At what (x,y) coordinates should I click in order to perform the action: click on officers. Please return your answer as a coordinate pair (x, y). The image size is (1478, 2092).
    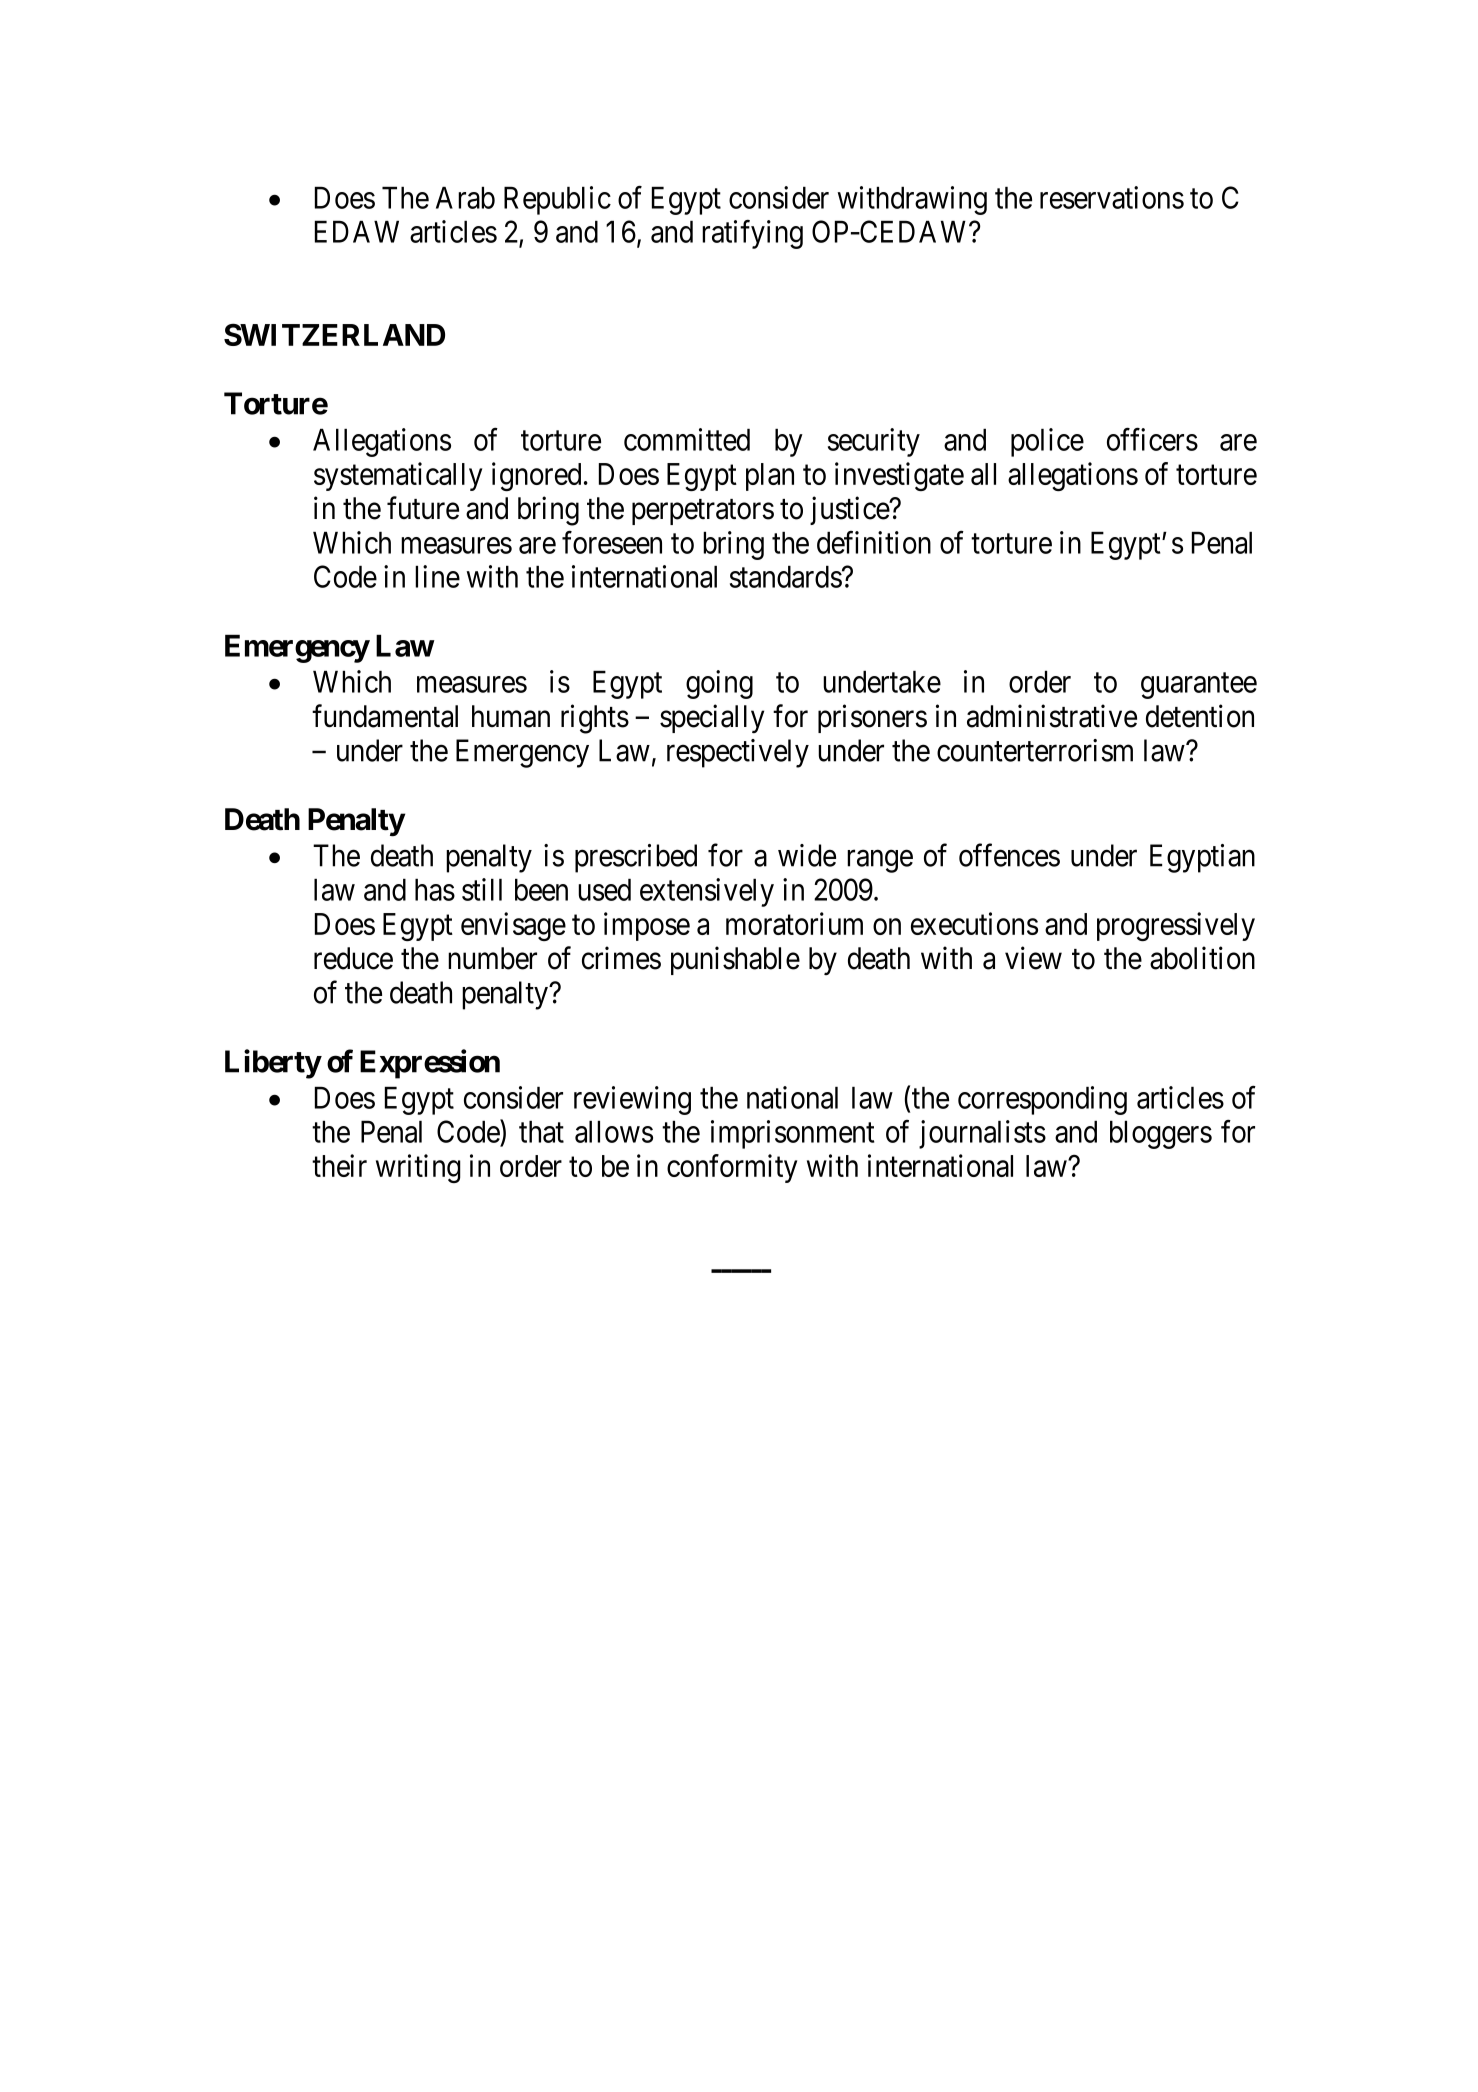
    Looking at the image, I should click on (1152, 439).
